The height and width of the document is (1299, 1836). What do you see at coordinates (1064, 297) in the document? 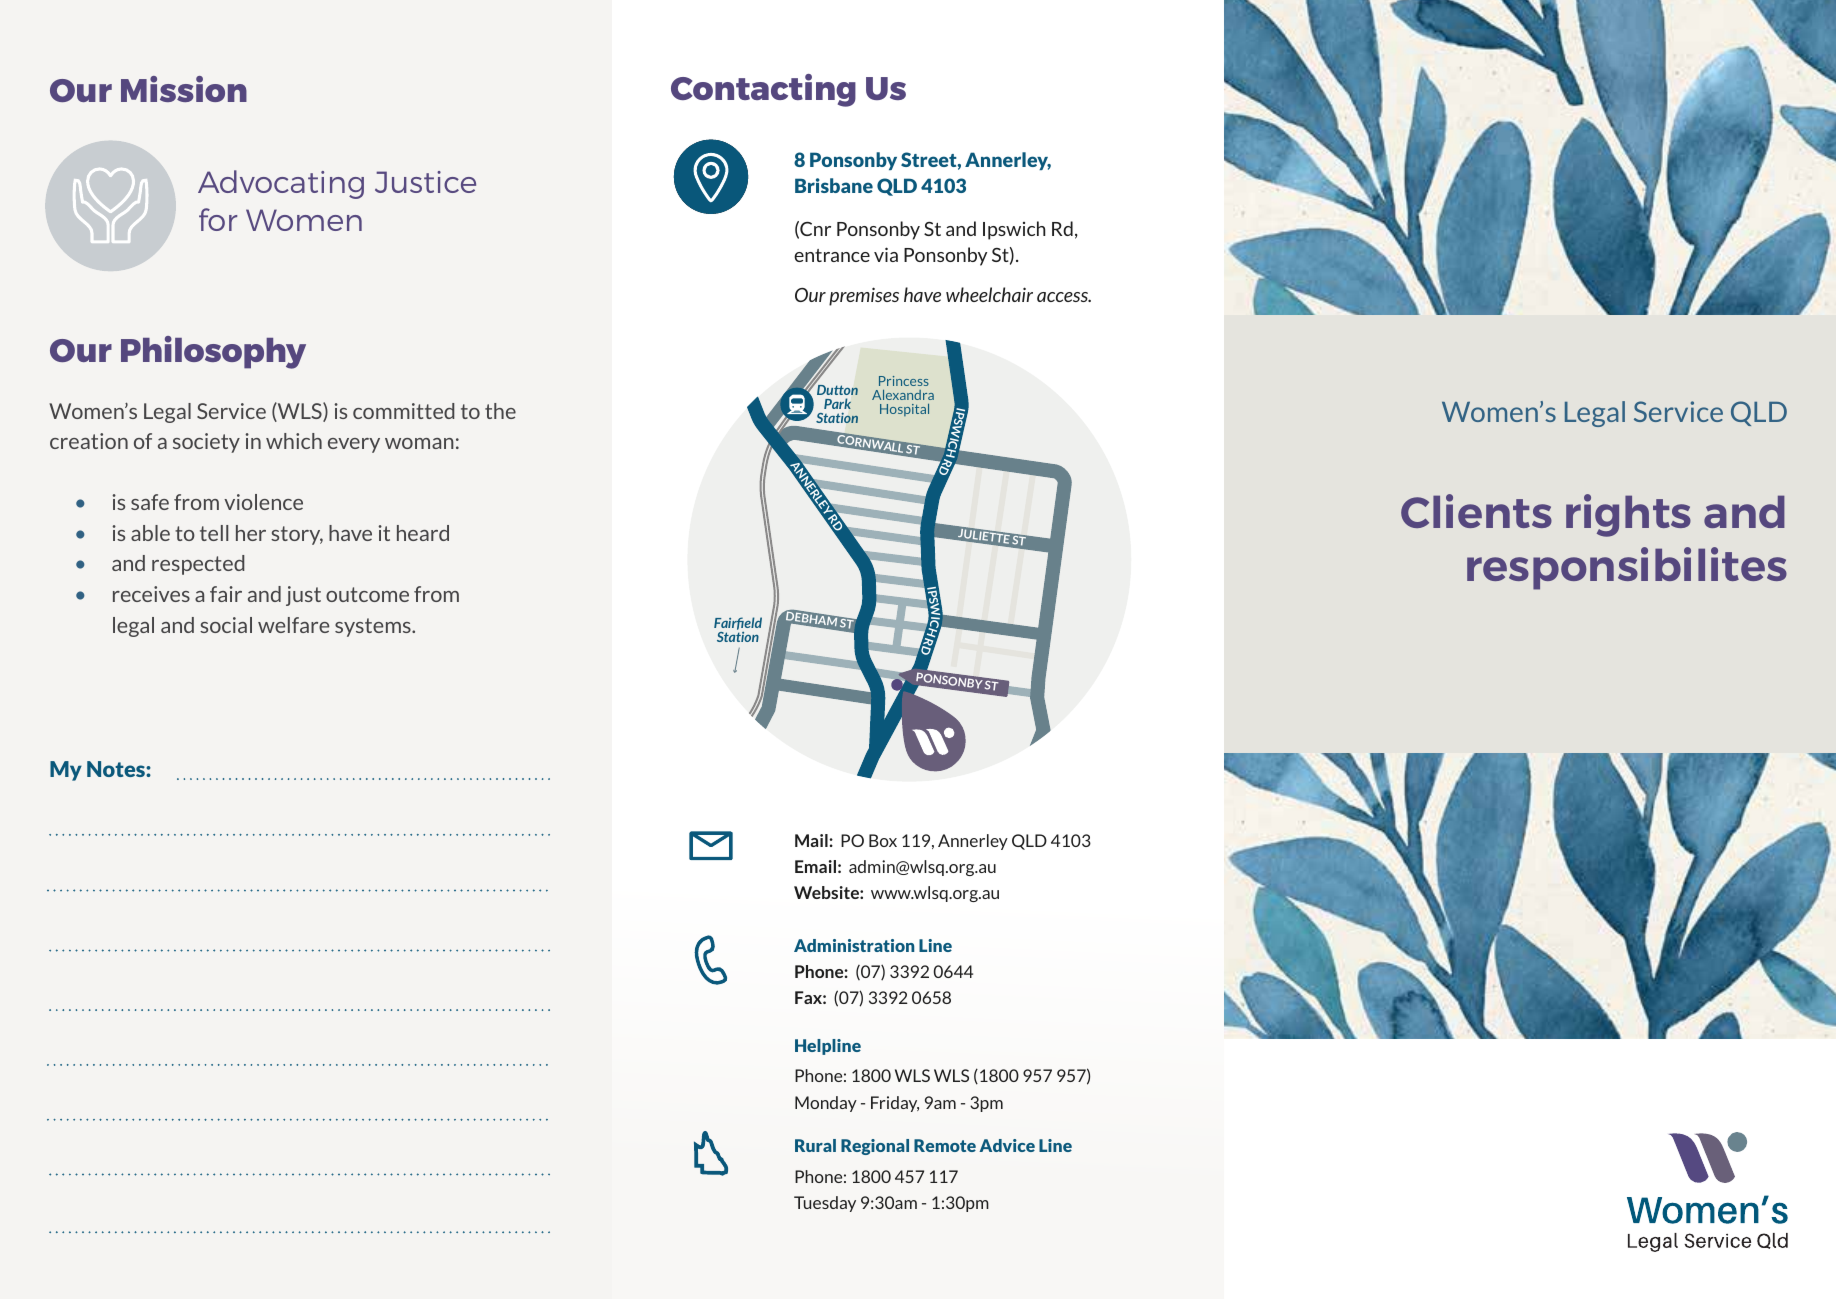
I see `access` at bounding box center [1064, 297].
